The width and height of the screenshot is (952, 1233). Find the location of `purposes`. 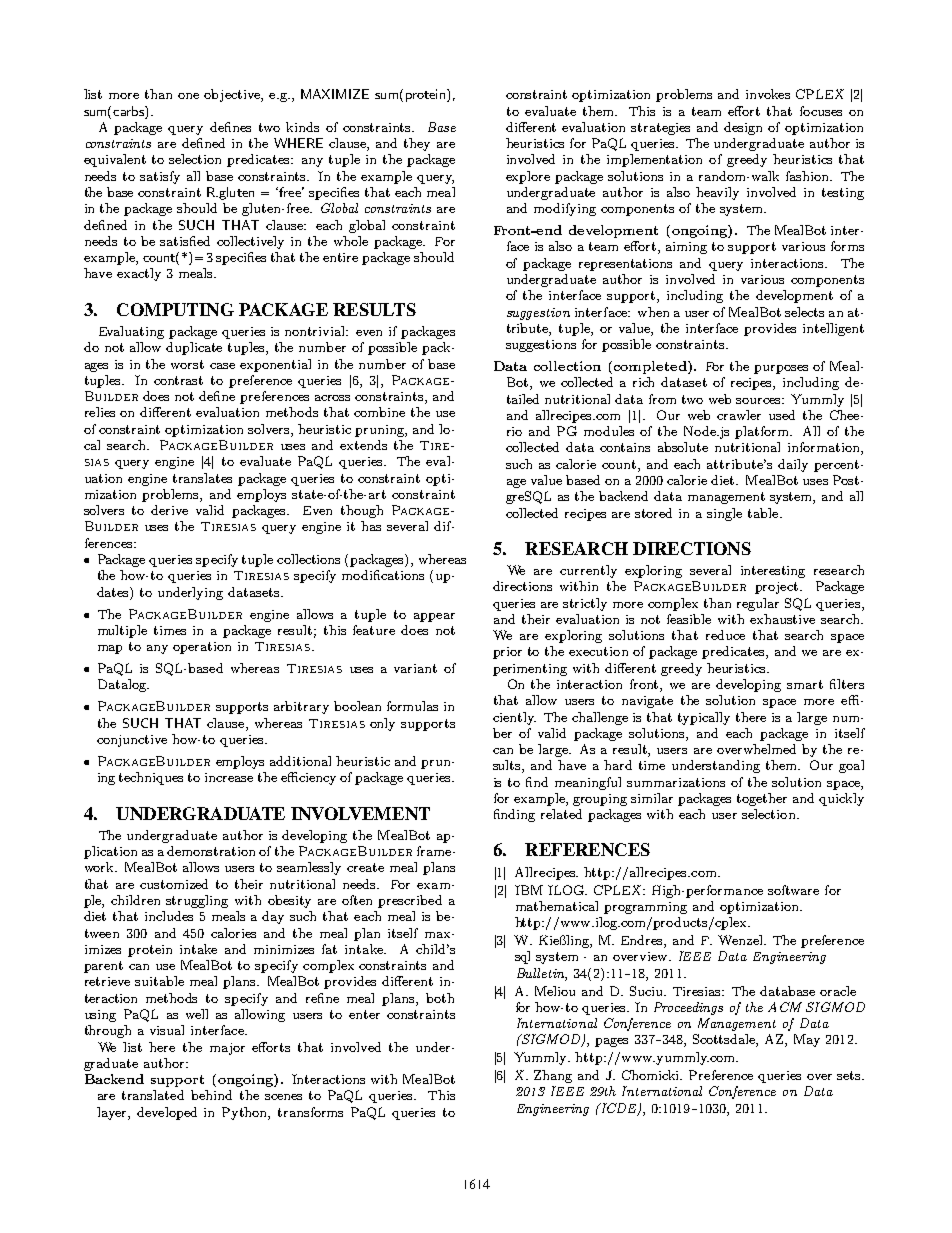

purposes is located at coordinates (781, 369).
